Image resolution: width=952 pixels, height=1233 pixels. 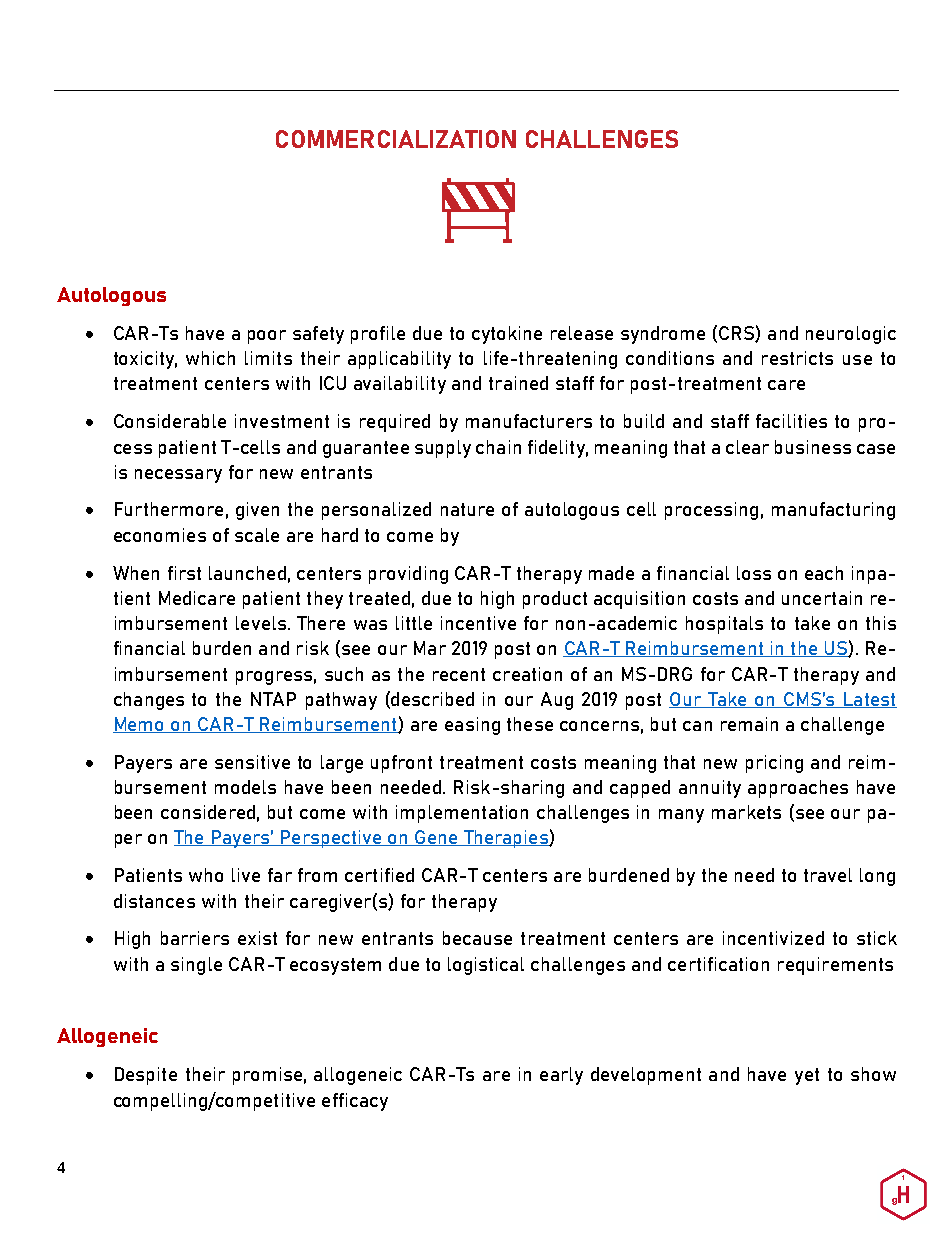 What do you see at coordinates (530, 724) in the screenshot?
I see `these` at bounding box center [530, 724].
